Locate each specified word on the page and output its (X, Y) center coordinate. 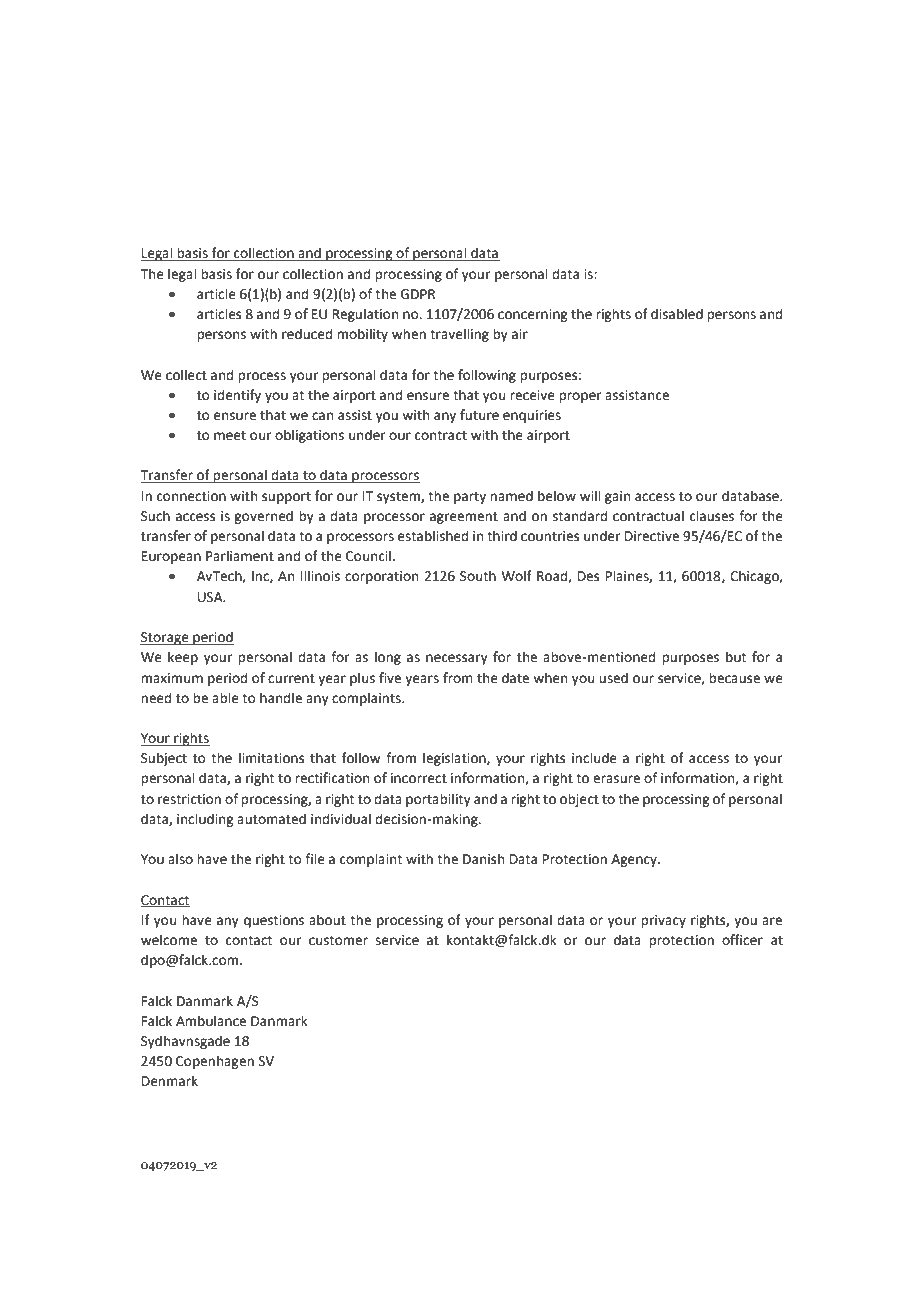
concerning (532, 315)
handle (281, 698)
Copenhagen (215, 1062)
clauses (712, 516)
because (734, 678)
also (180, 859)
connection (191, 496)
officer (742, 940)
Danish (483, 859)
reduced (307, 334)
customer (338, 941)
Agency (635, 860)
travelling (459, 335)
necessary (457, 659)
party (470, 498)
